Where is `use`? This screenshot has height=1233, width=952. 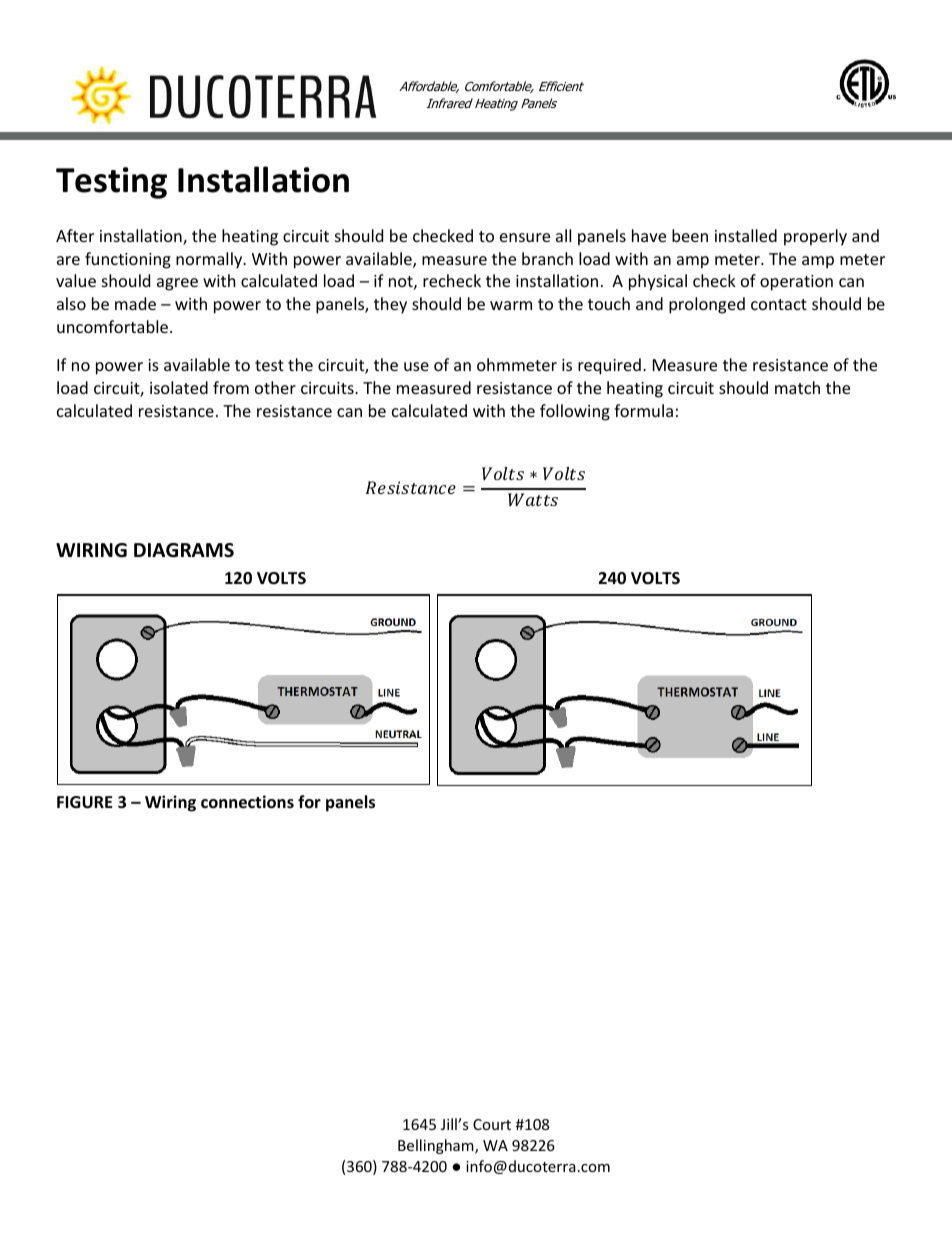 use is located at coordinates (416, 366).
